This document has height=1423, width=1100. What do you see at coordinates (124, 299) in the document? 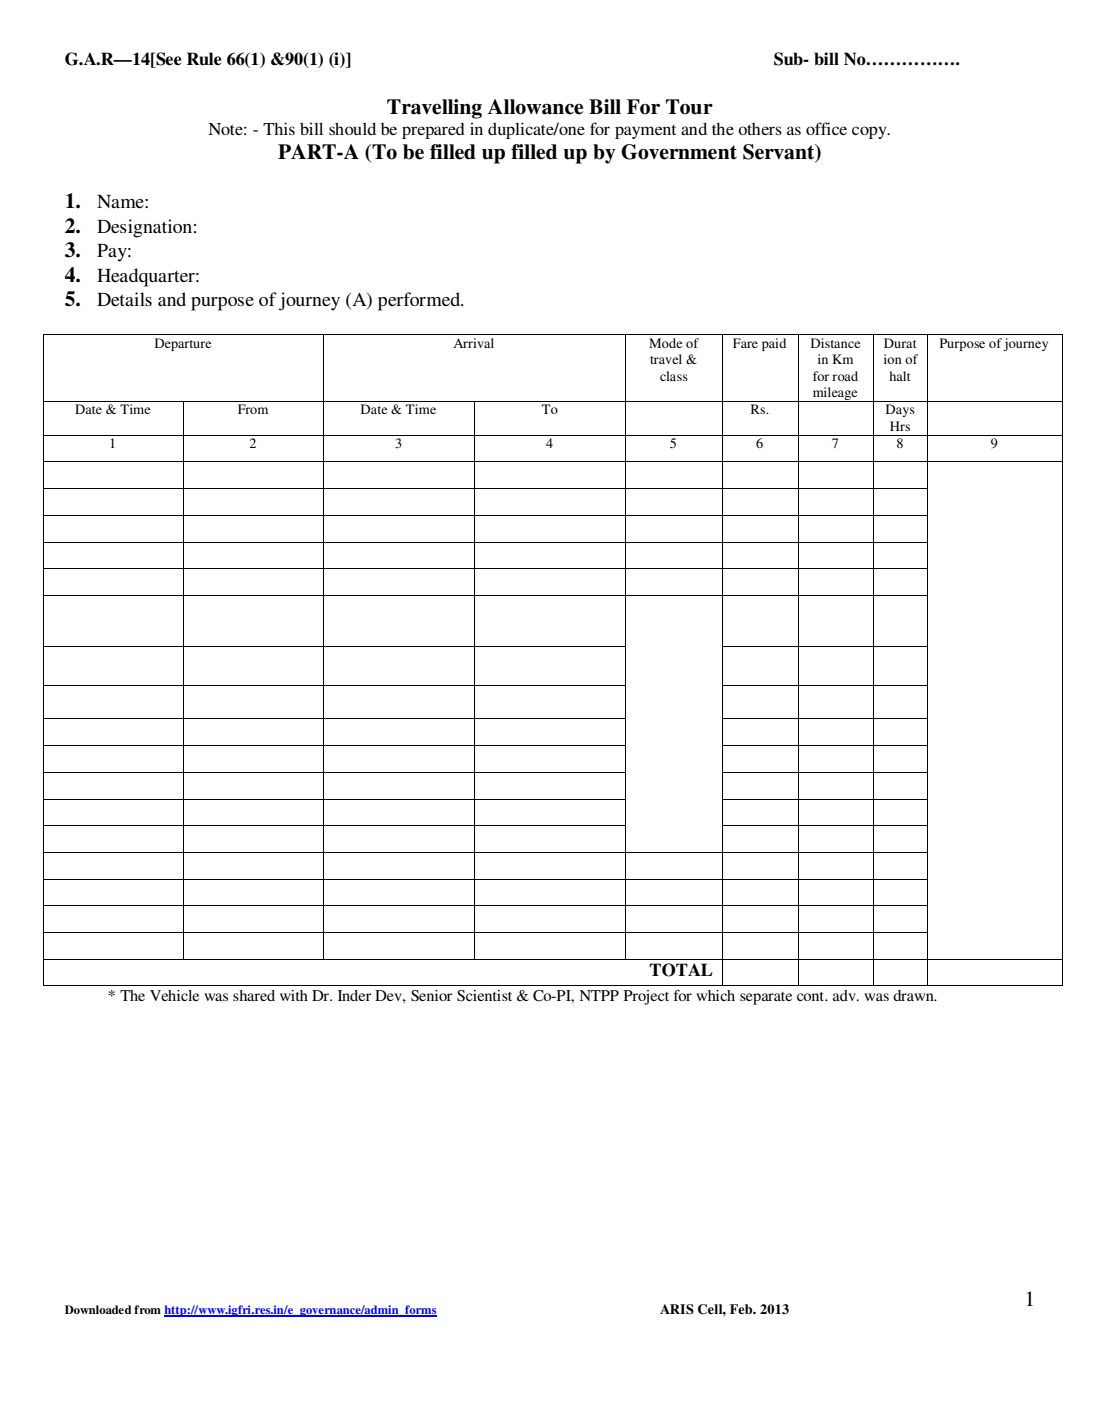
I see `Details` at bounding box center [124, 299].
